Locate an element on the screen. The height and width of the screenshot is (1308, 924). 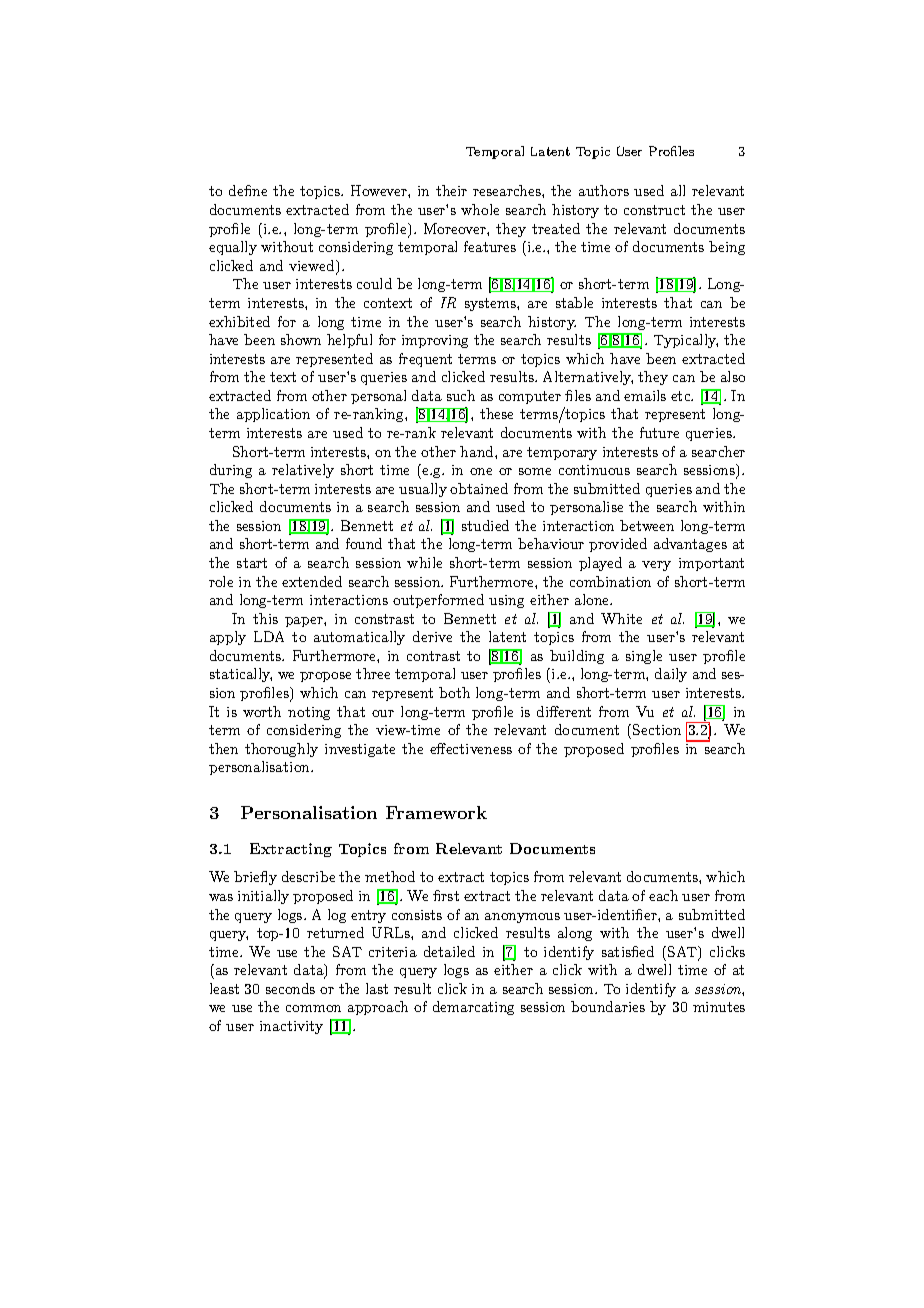
seconds is located at coordinates (290, 988).
